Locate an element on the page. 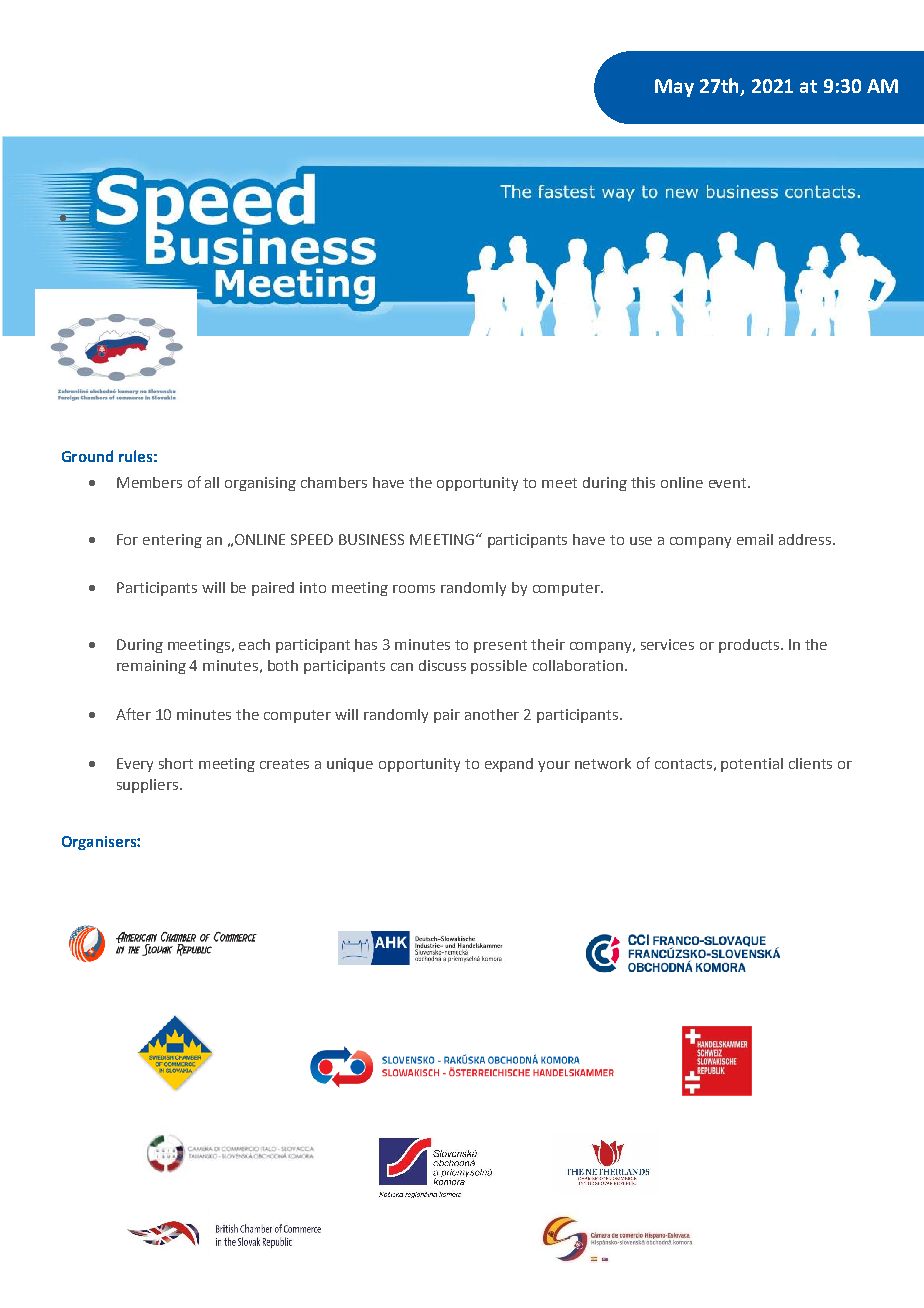  Members is located at coordinates (149, 482).
